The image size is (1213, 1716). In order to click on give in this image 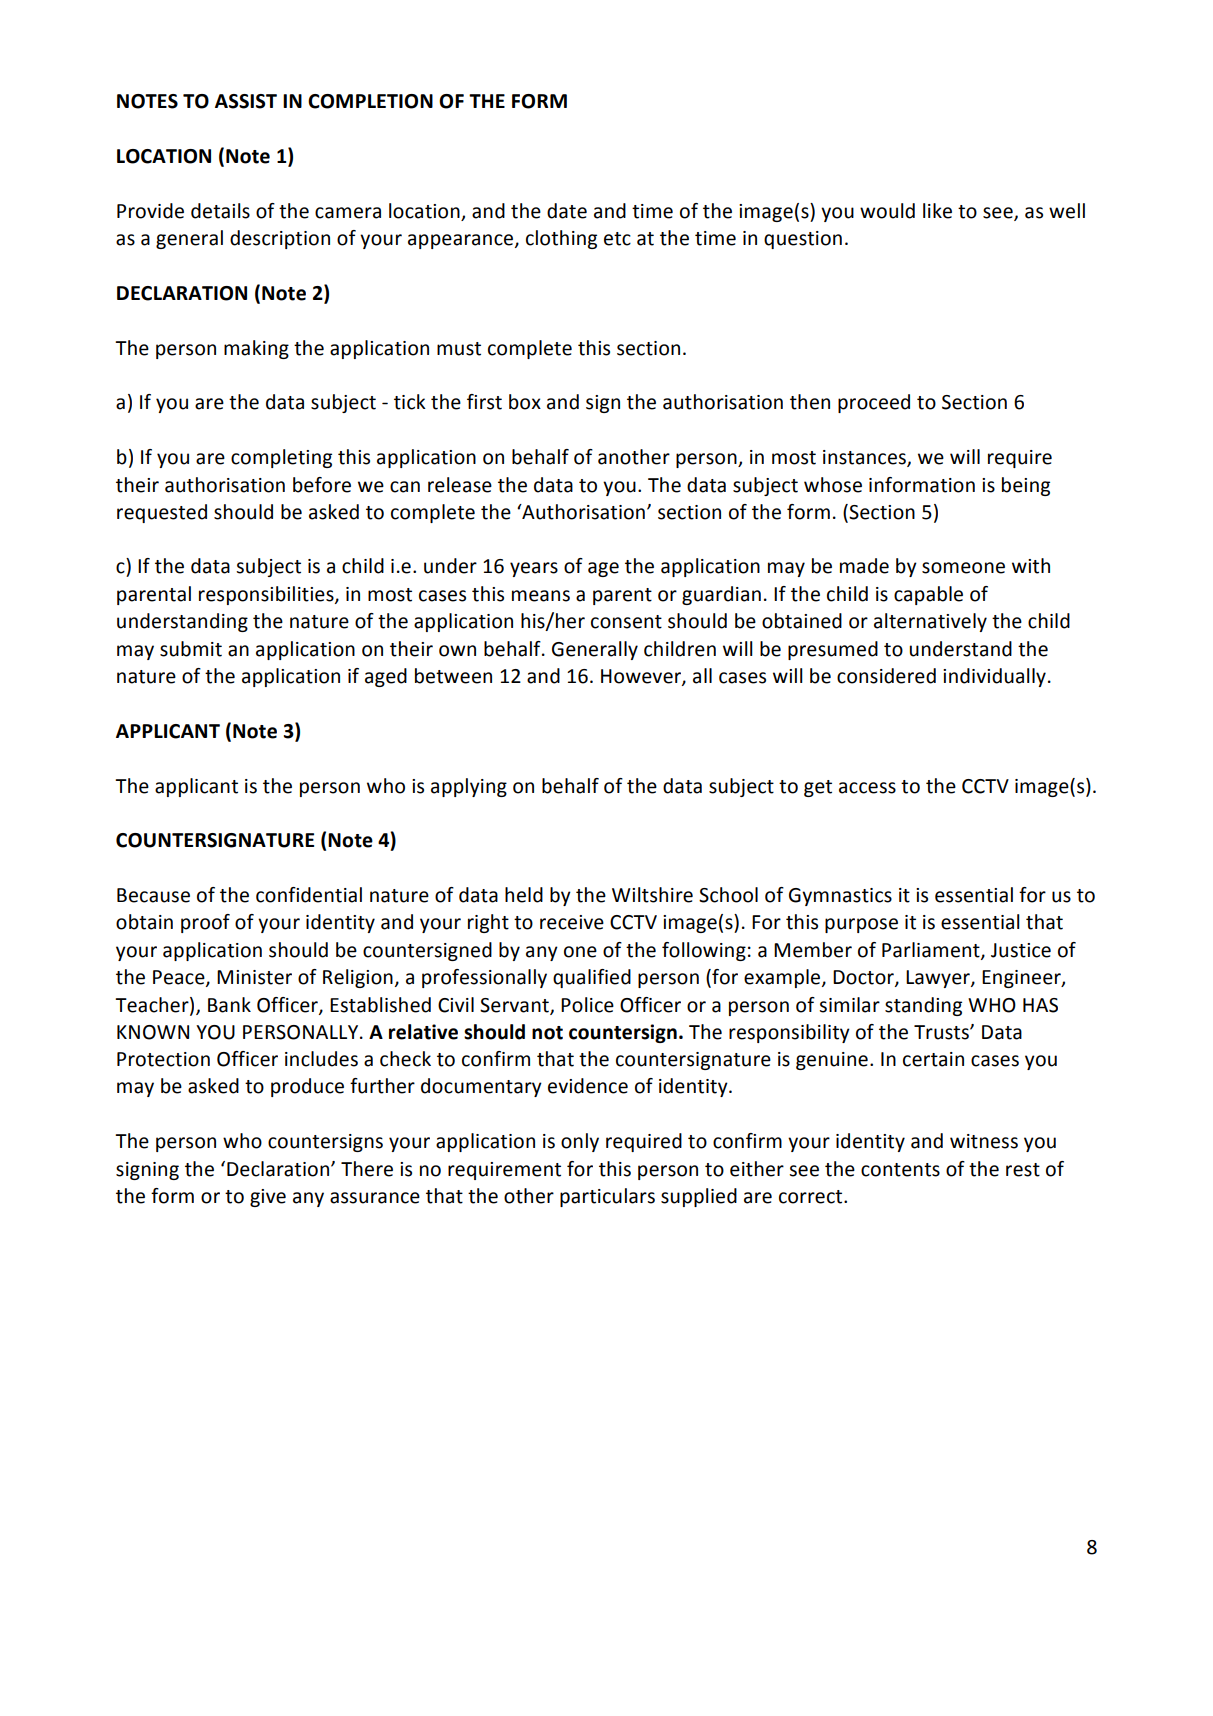, I will do `click(268, 1198)`.
